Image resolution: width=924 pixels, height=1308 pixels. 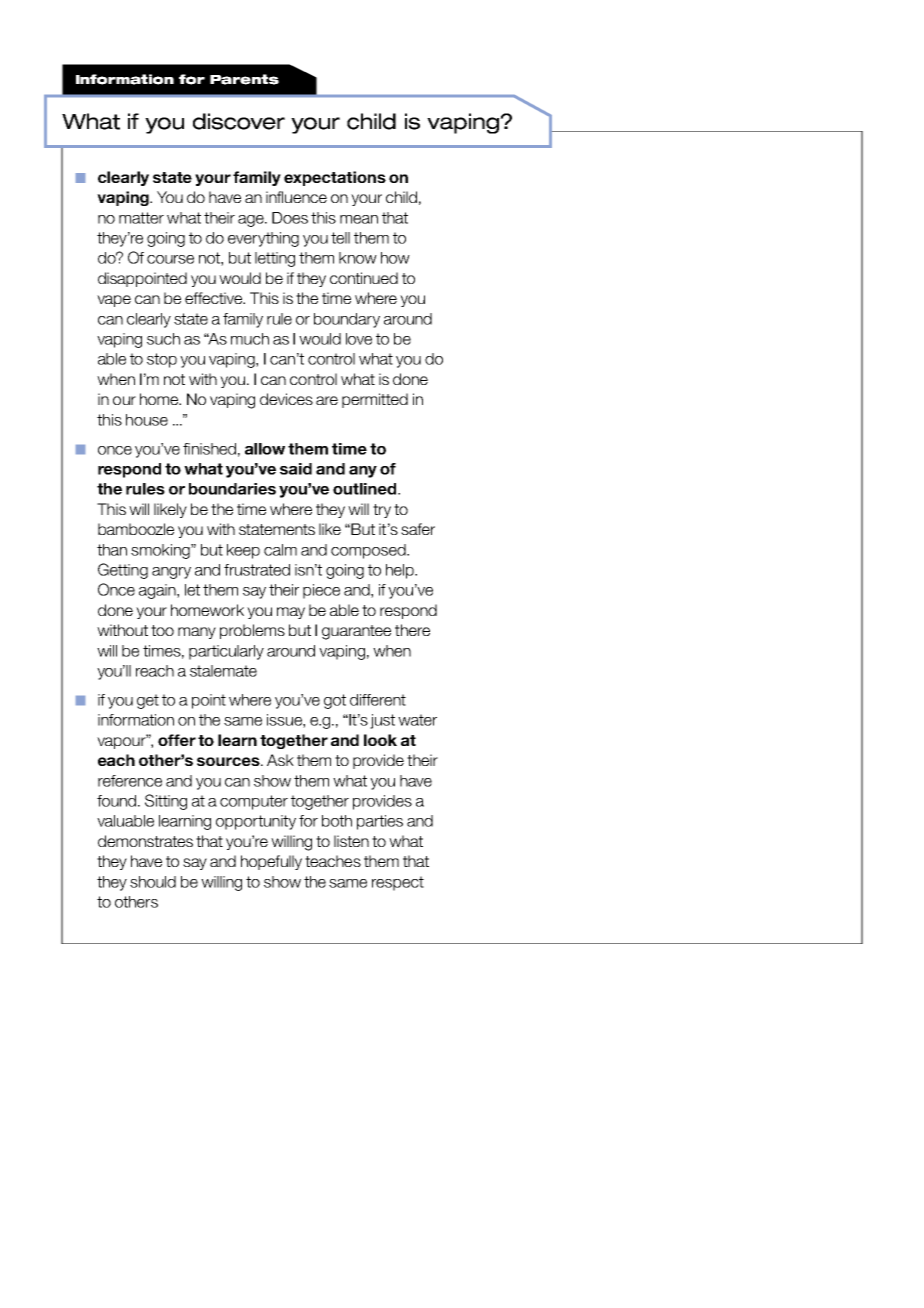 I want to click on matter, so click(x=141, y=218).
